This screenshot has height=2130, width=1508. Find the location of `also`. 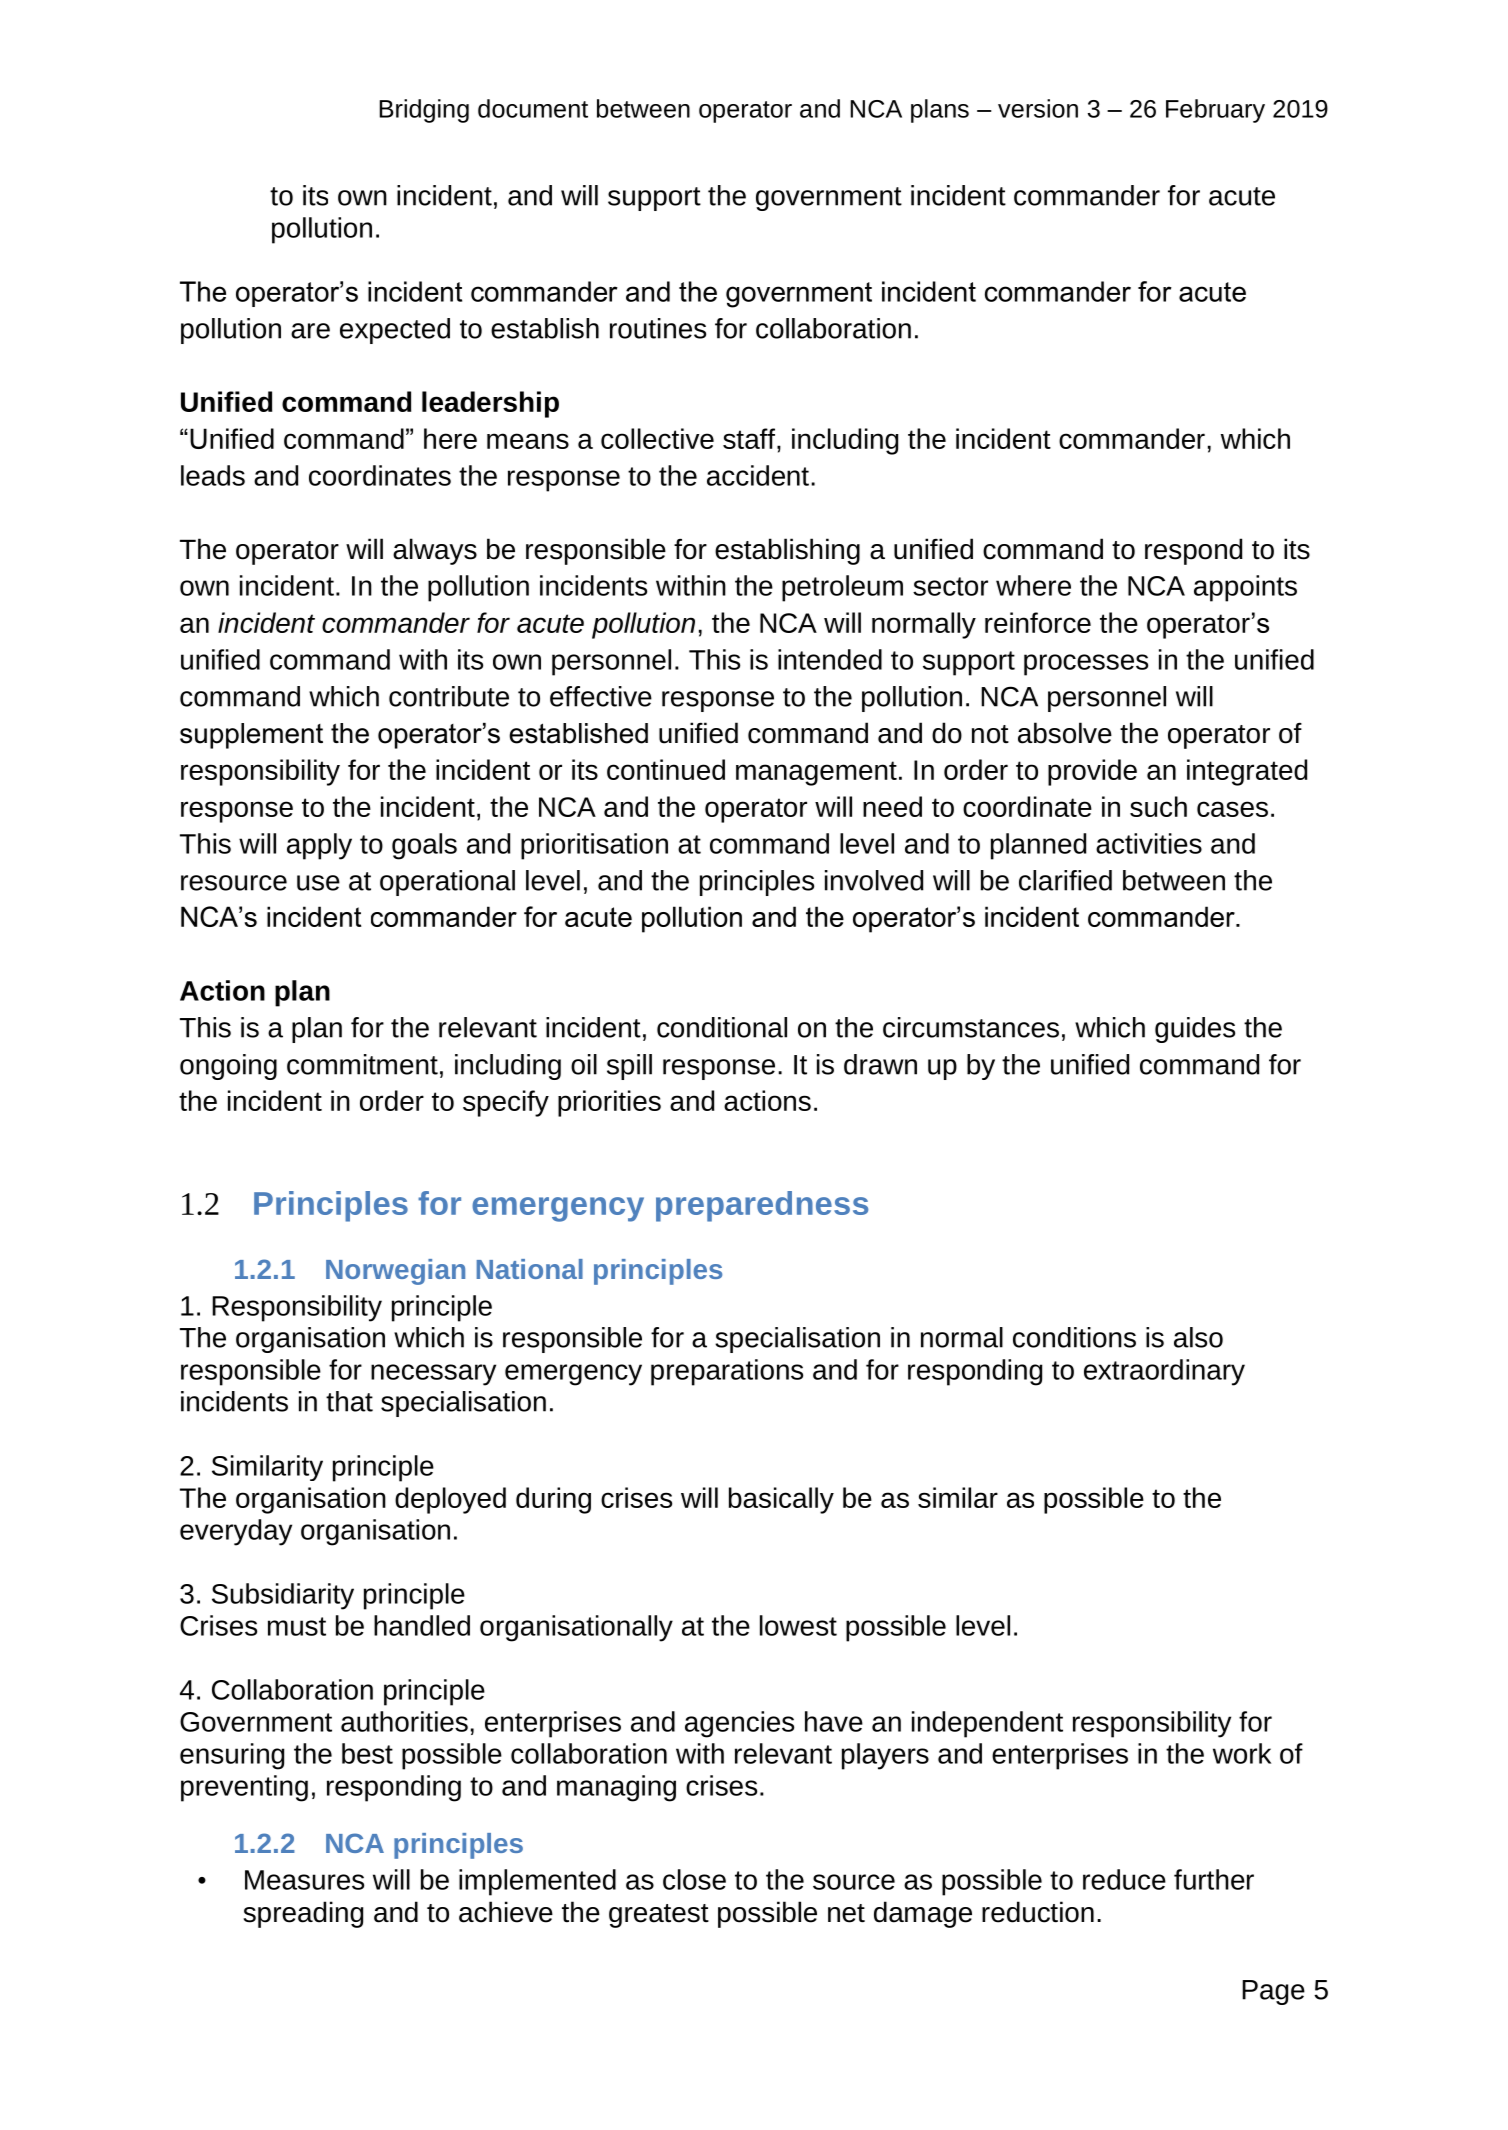

also is located at coordinates (1198, 1337).
